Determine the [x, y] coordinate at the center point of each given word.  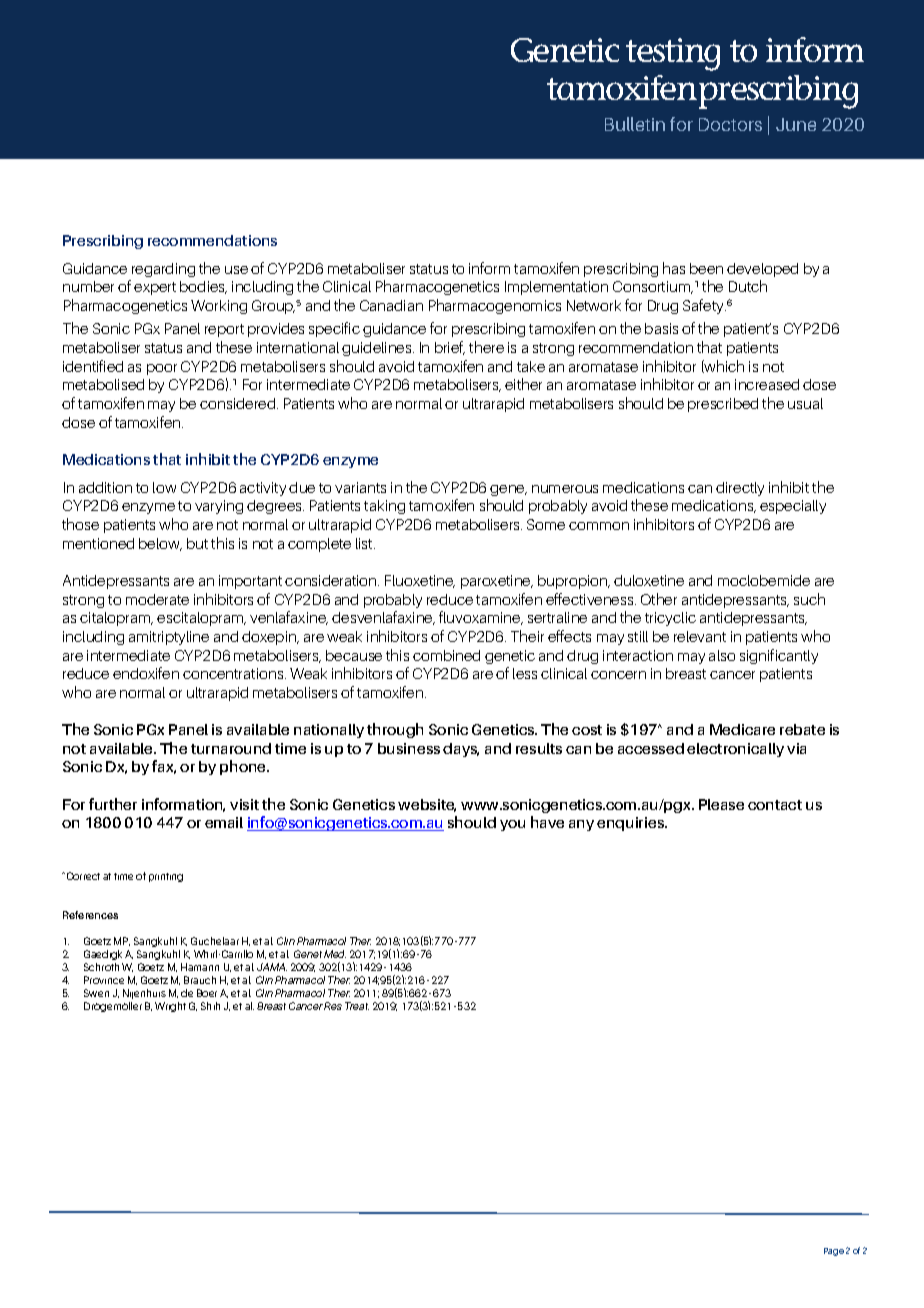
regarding [163, 270]
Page [834, 1252]
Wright [170, 1007]
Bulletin [635, 124]
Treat [357, 1006]
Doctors [730, 124]
